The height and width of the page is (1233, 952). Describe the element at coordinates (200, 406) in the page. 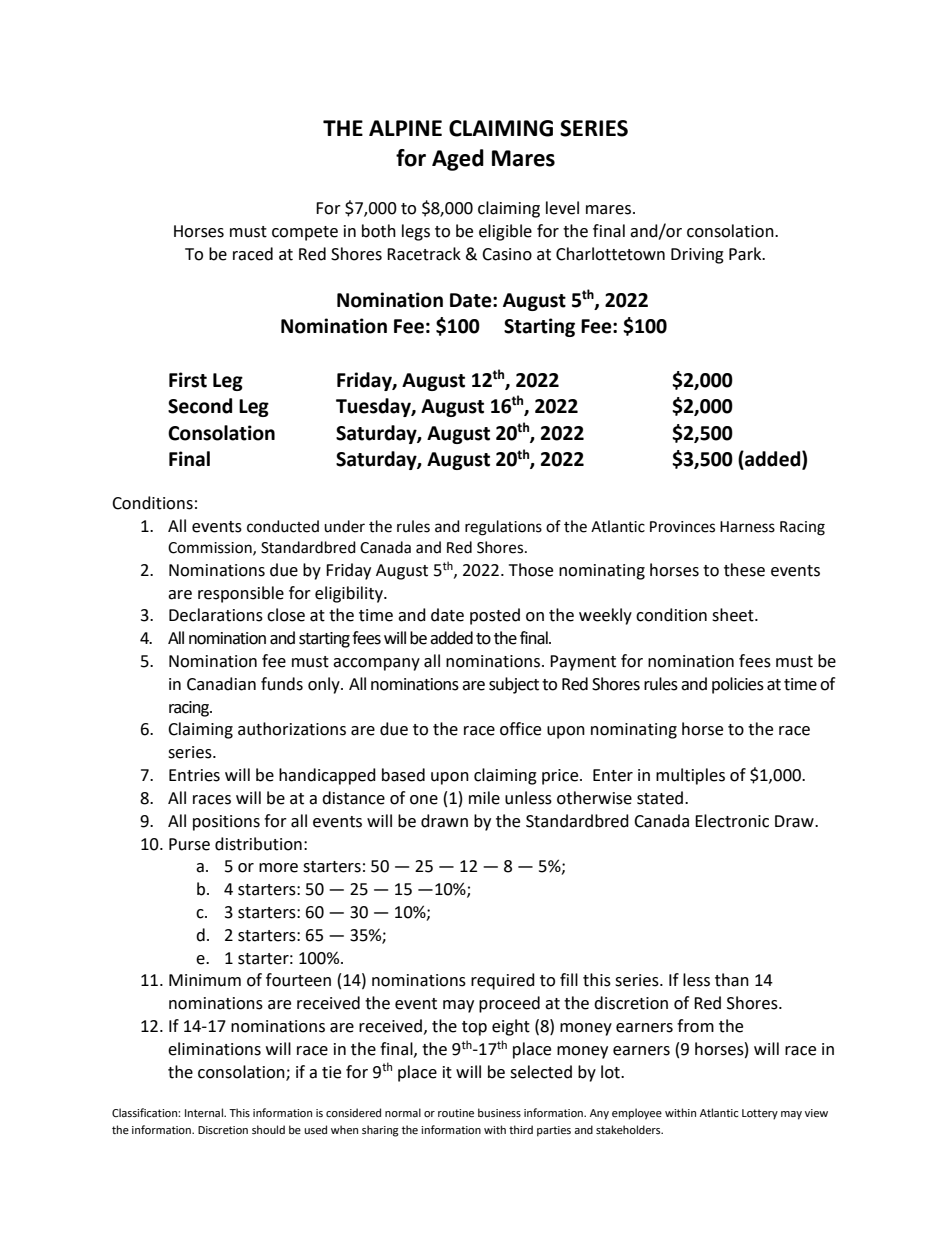

I see `Second` at that location.
